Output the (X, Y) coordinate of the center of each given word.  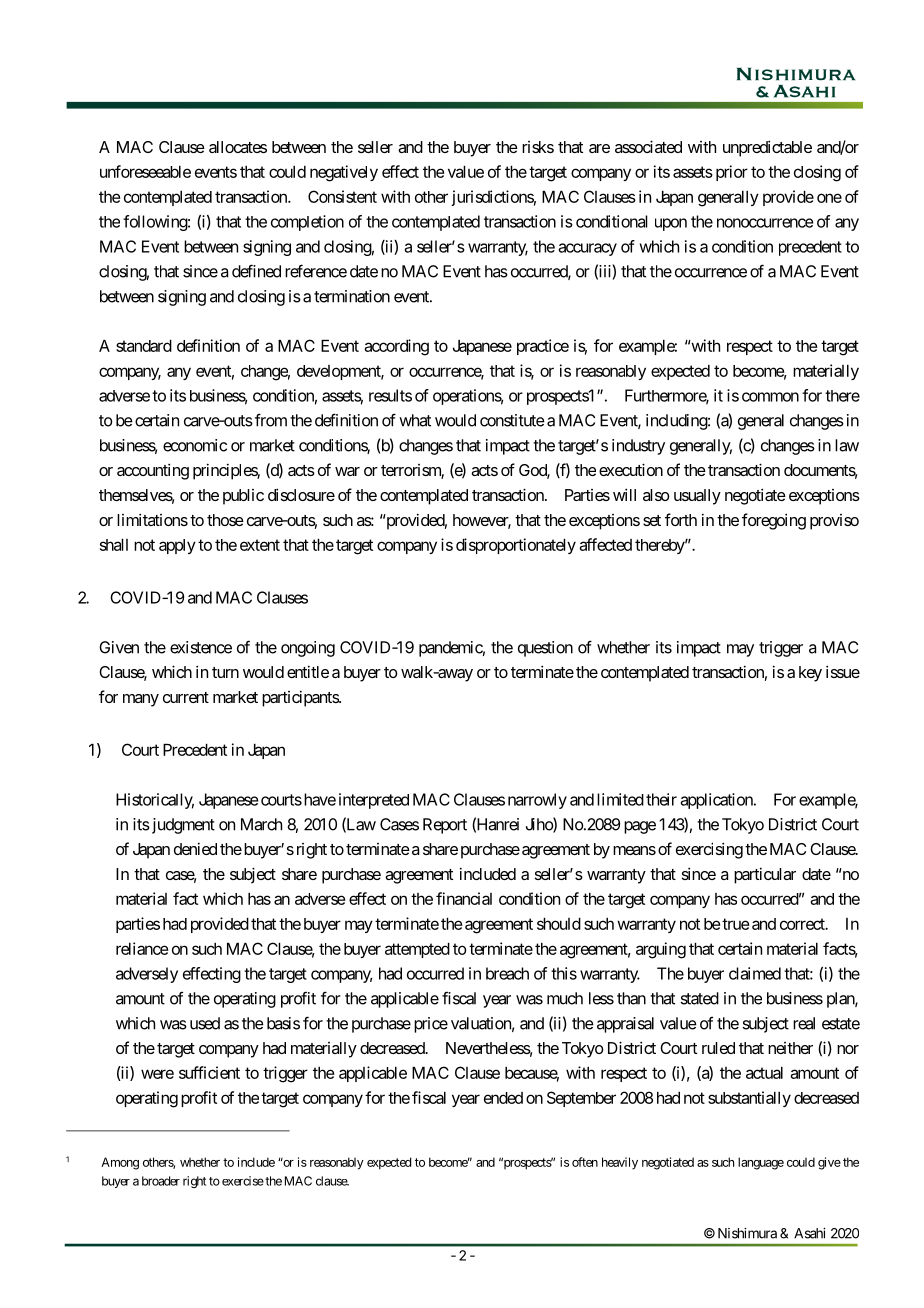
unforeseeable (145, 171)
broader (161, 1181)
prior (732, 173)
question (545, 649)
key (810, 674)
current (186, 697)
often (585, 1162)
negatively (344, 173)
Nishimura (747, 1233)
